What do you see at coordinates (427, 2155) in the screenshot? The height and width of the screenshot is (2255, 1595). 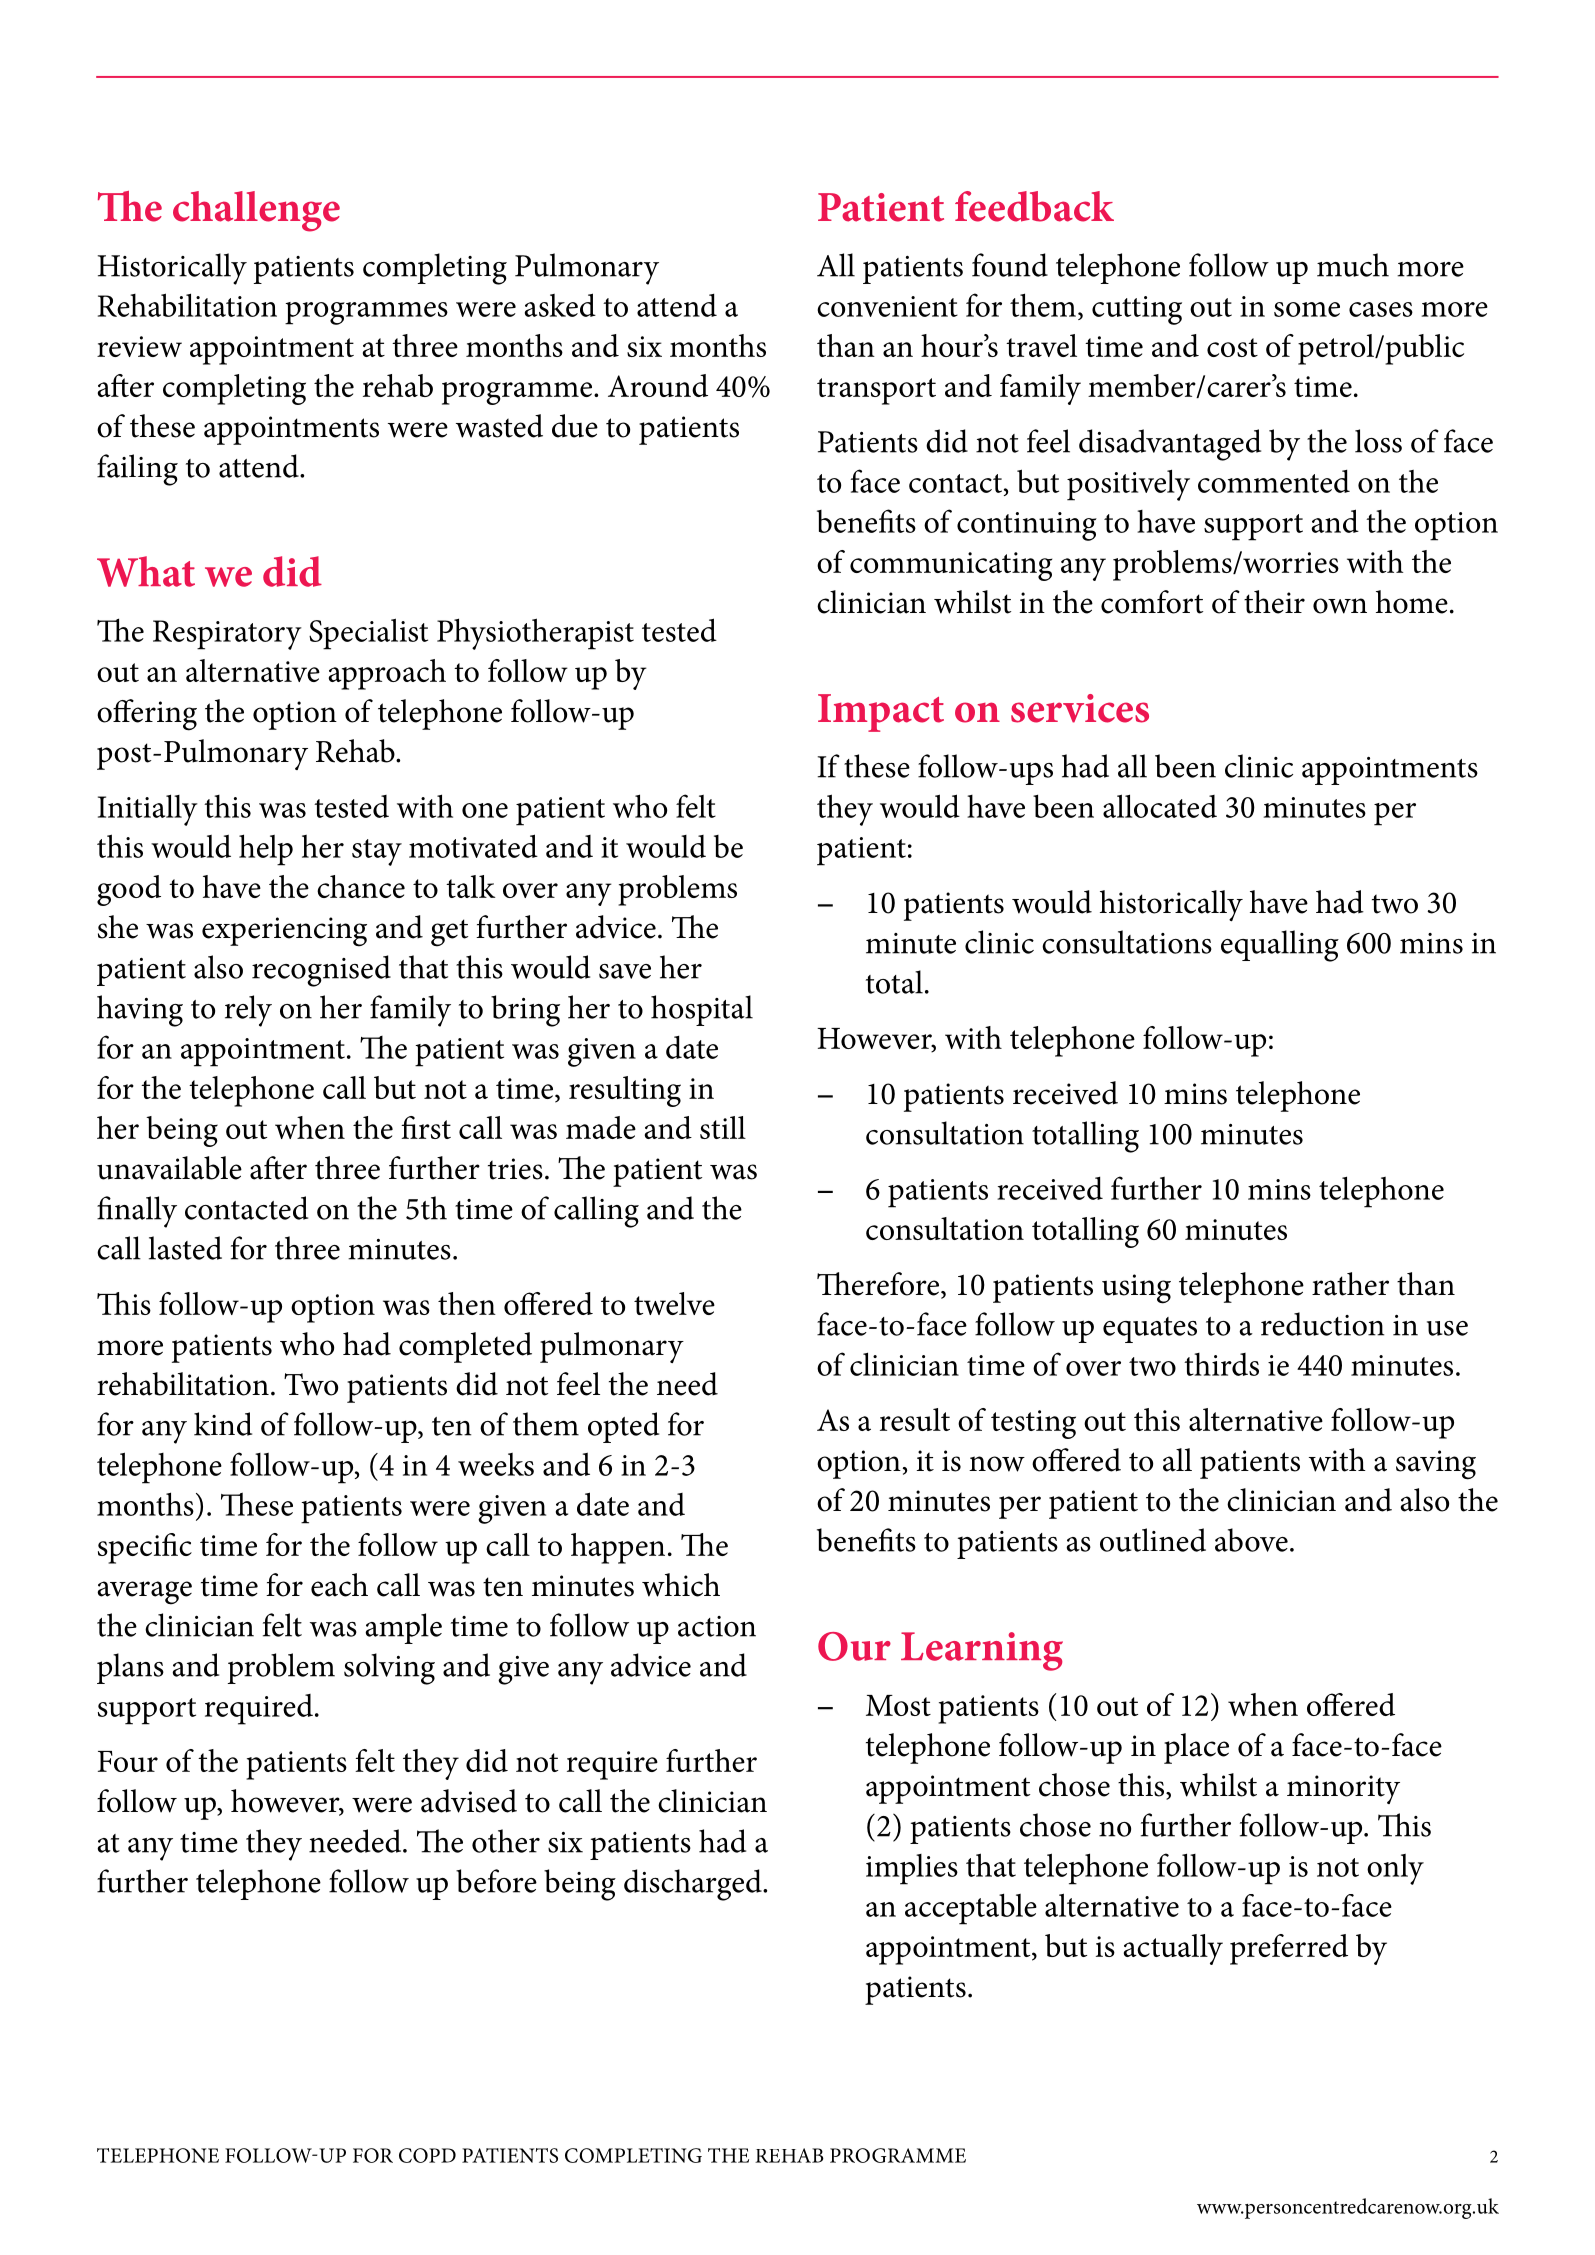 I see `COPD` at bounding box center [427, 2155].
